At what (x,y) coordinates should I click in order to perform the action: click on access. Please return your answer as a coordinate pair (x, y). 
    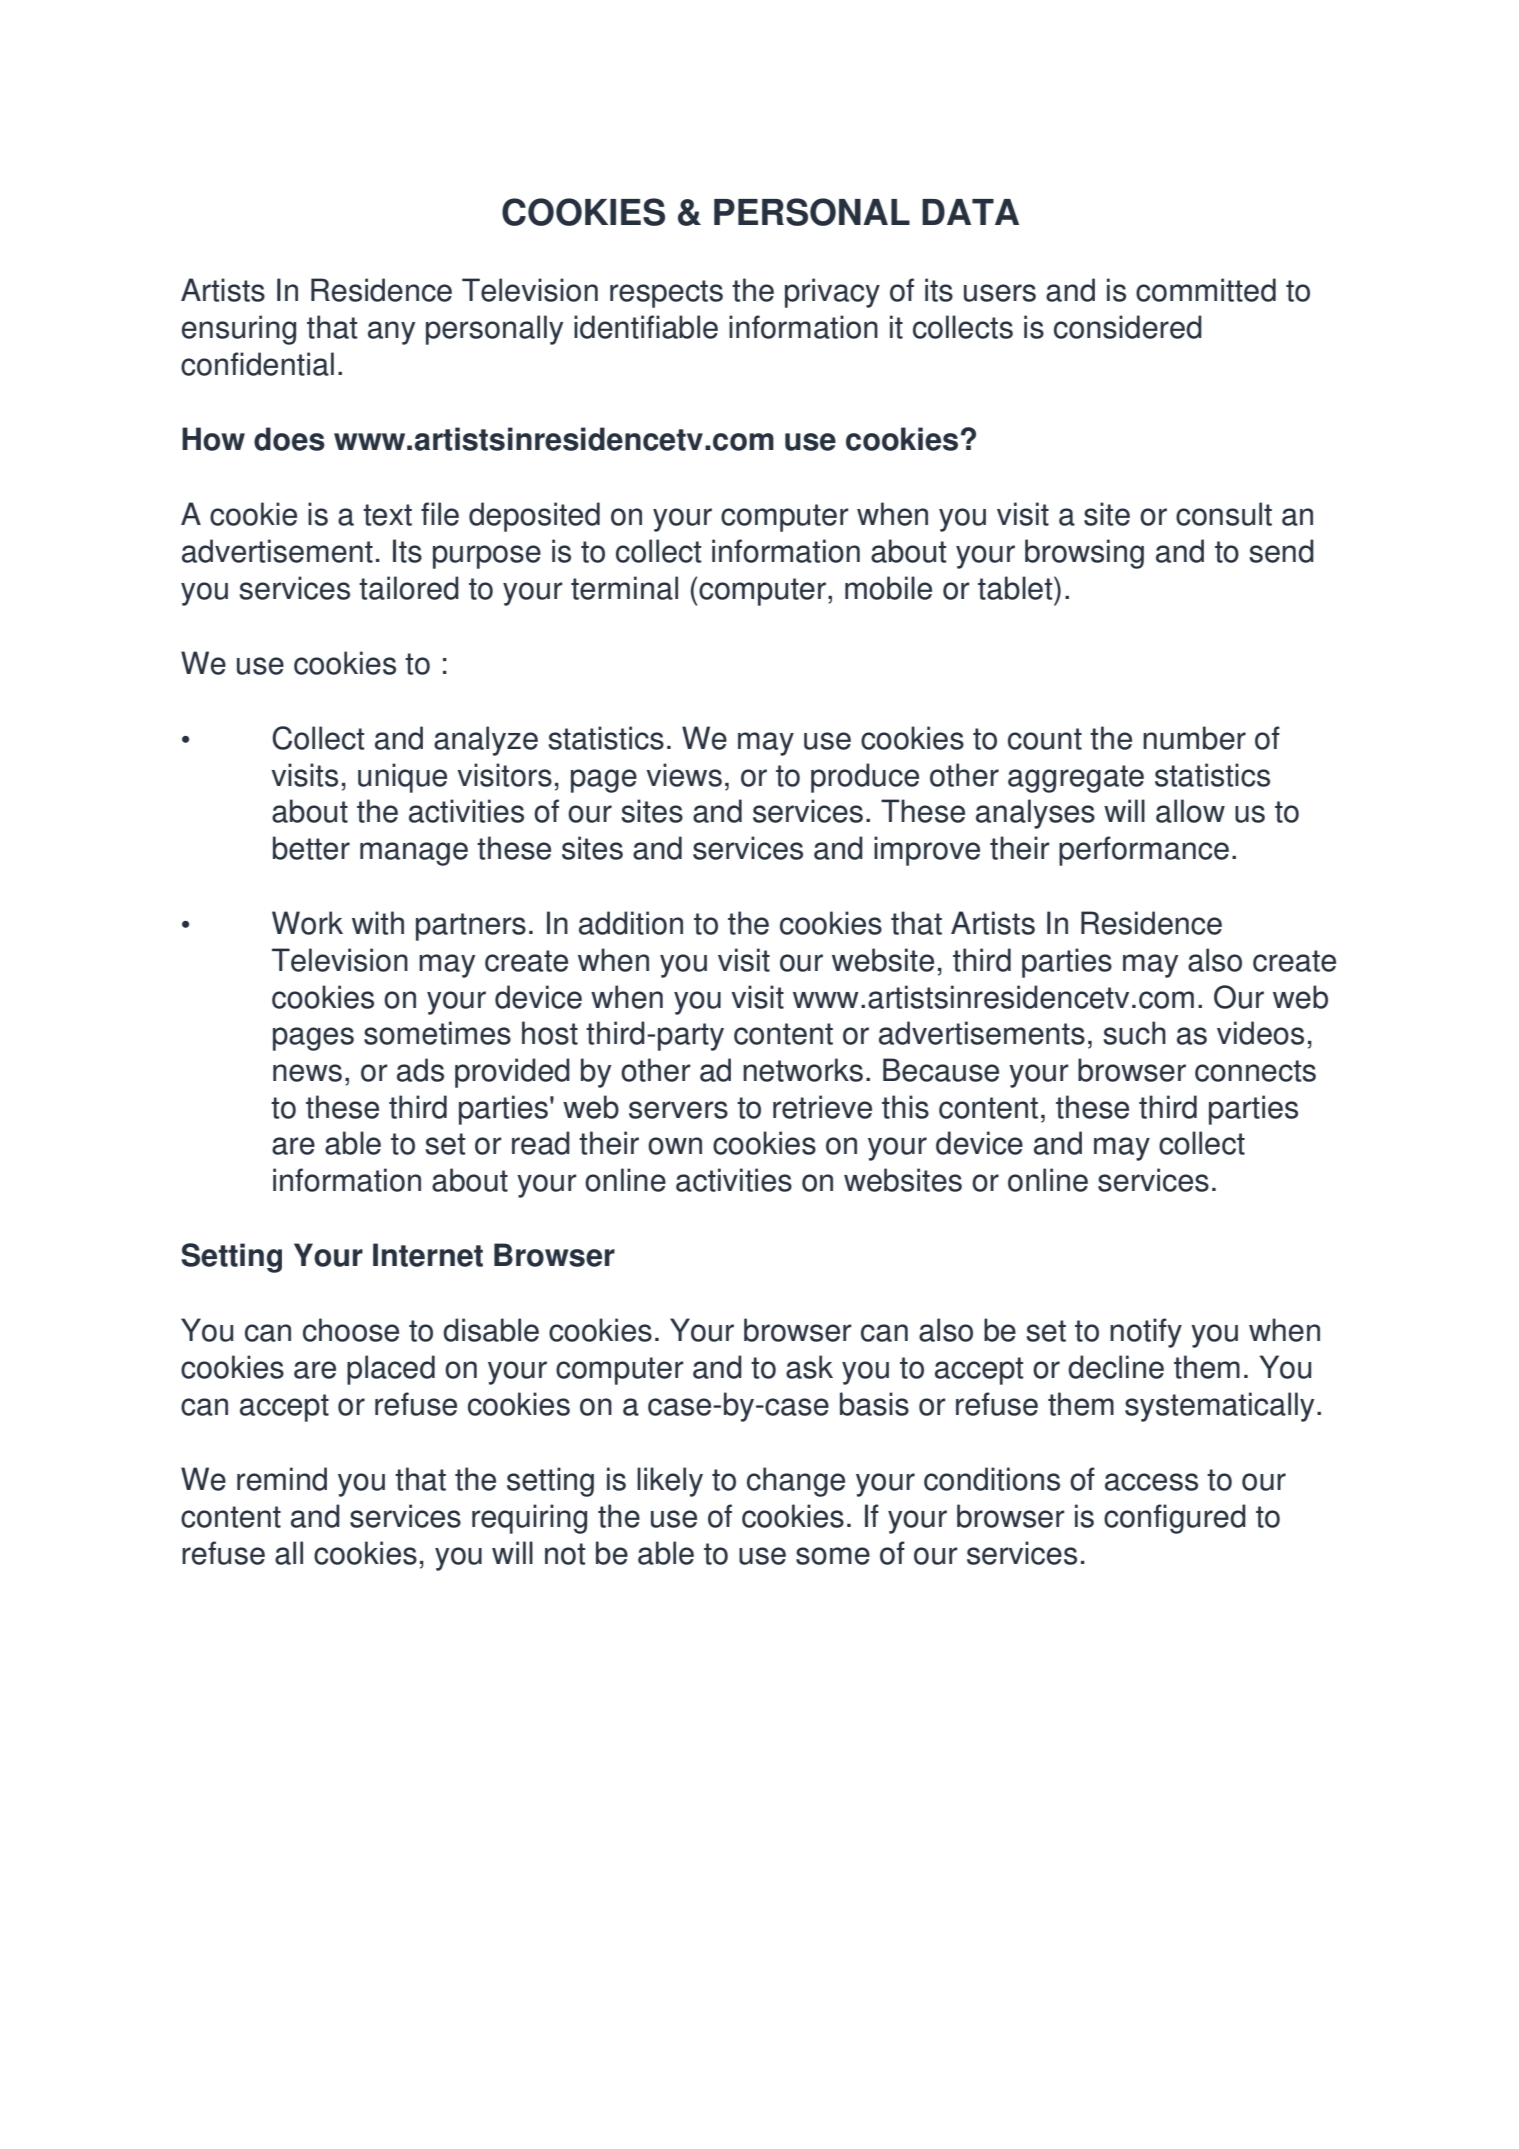
    Looking at the image, I should click on (1151, 1482).
